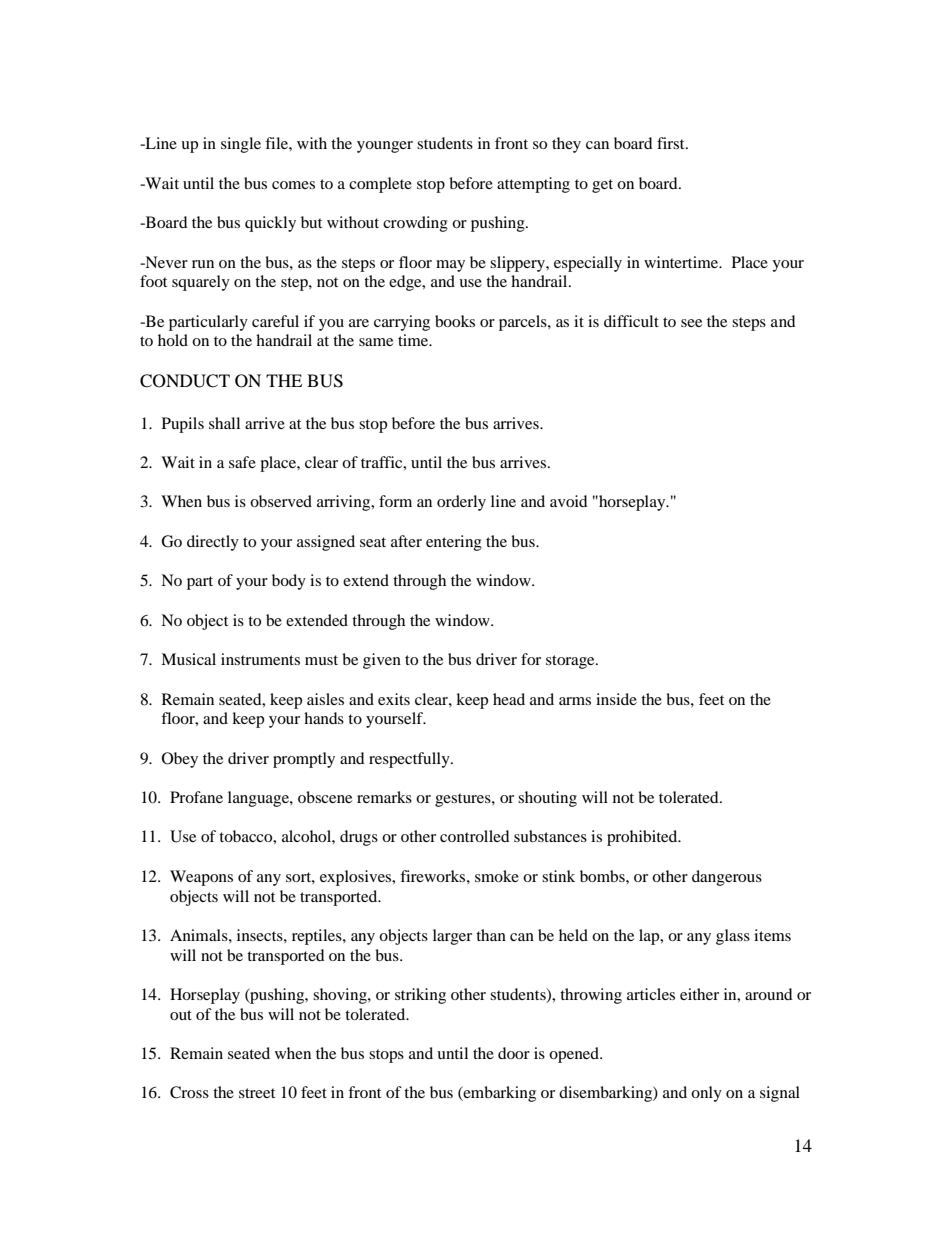  What do you see at coordinates (454, 543) in the screenshot?
I see `entering` at bounding box center [454, 543].
